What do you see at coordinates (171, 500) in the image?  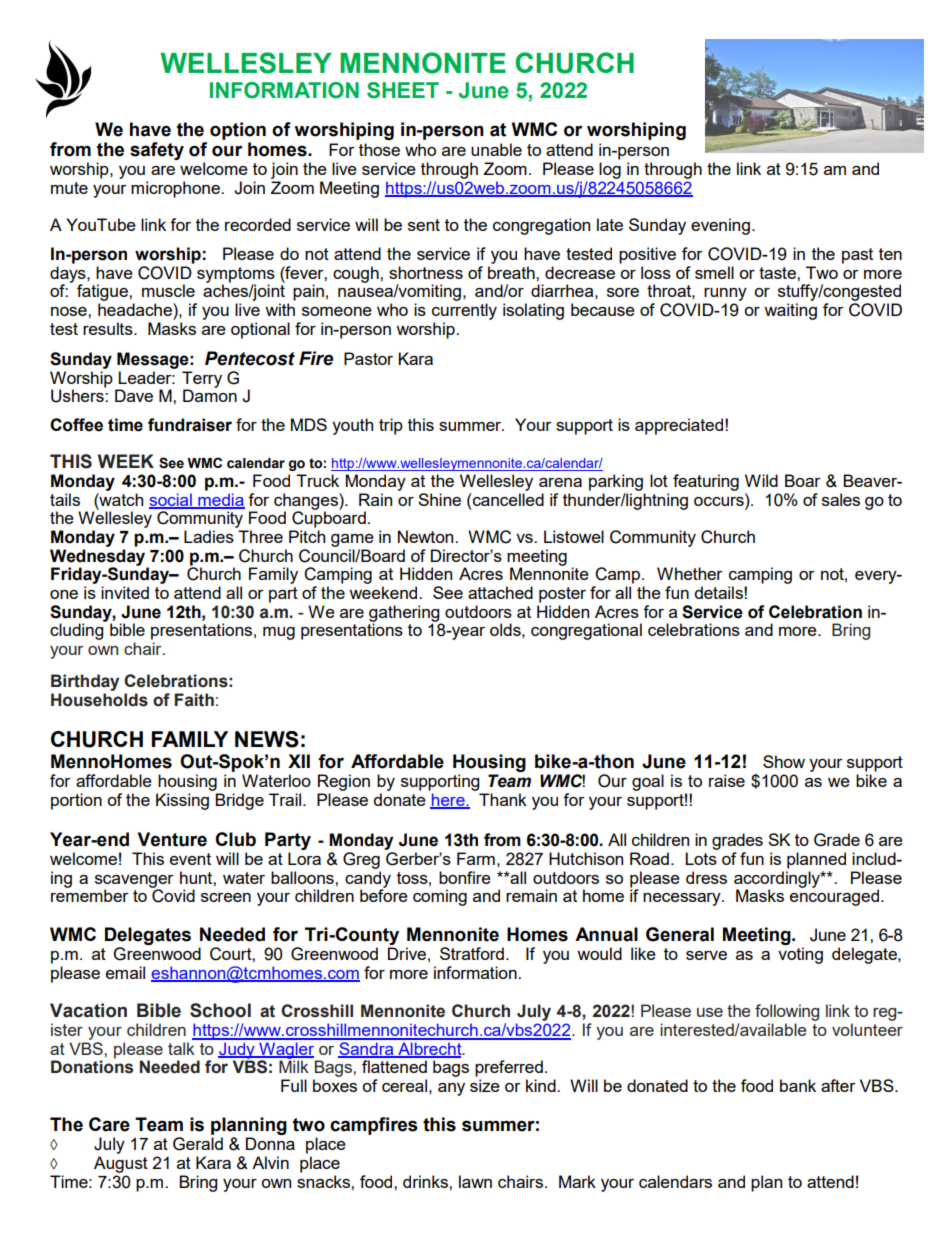 I see `social` at bounding box center [171, 500].
